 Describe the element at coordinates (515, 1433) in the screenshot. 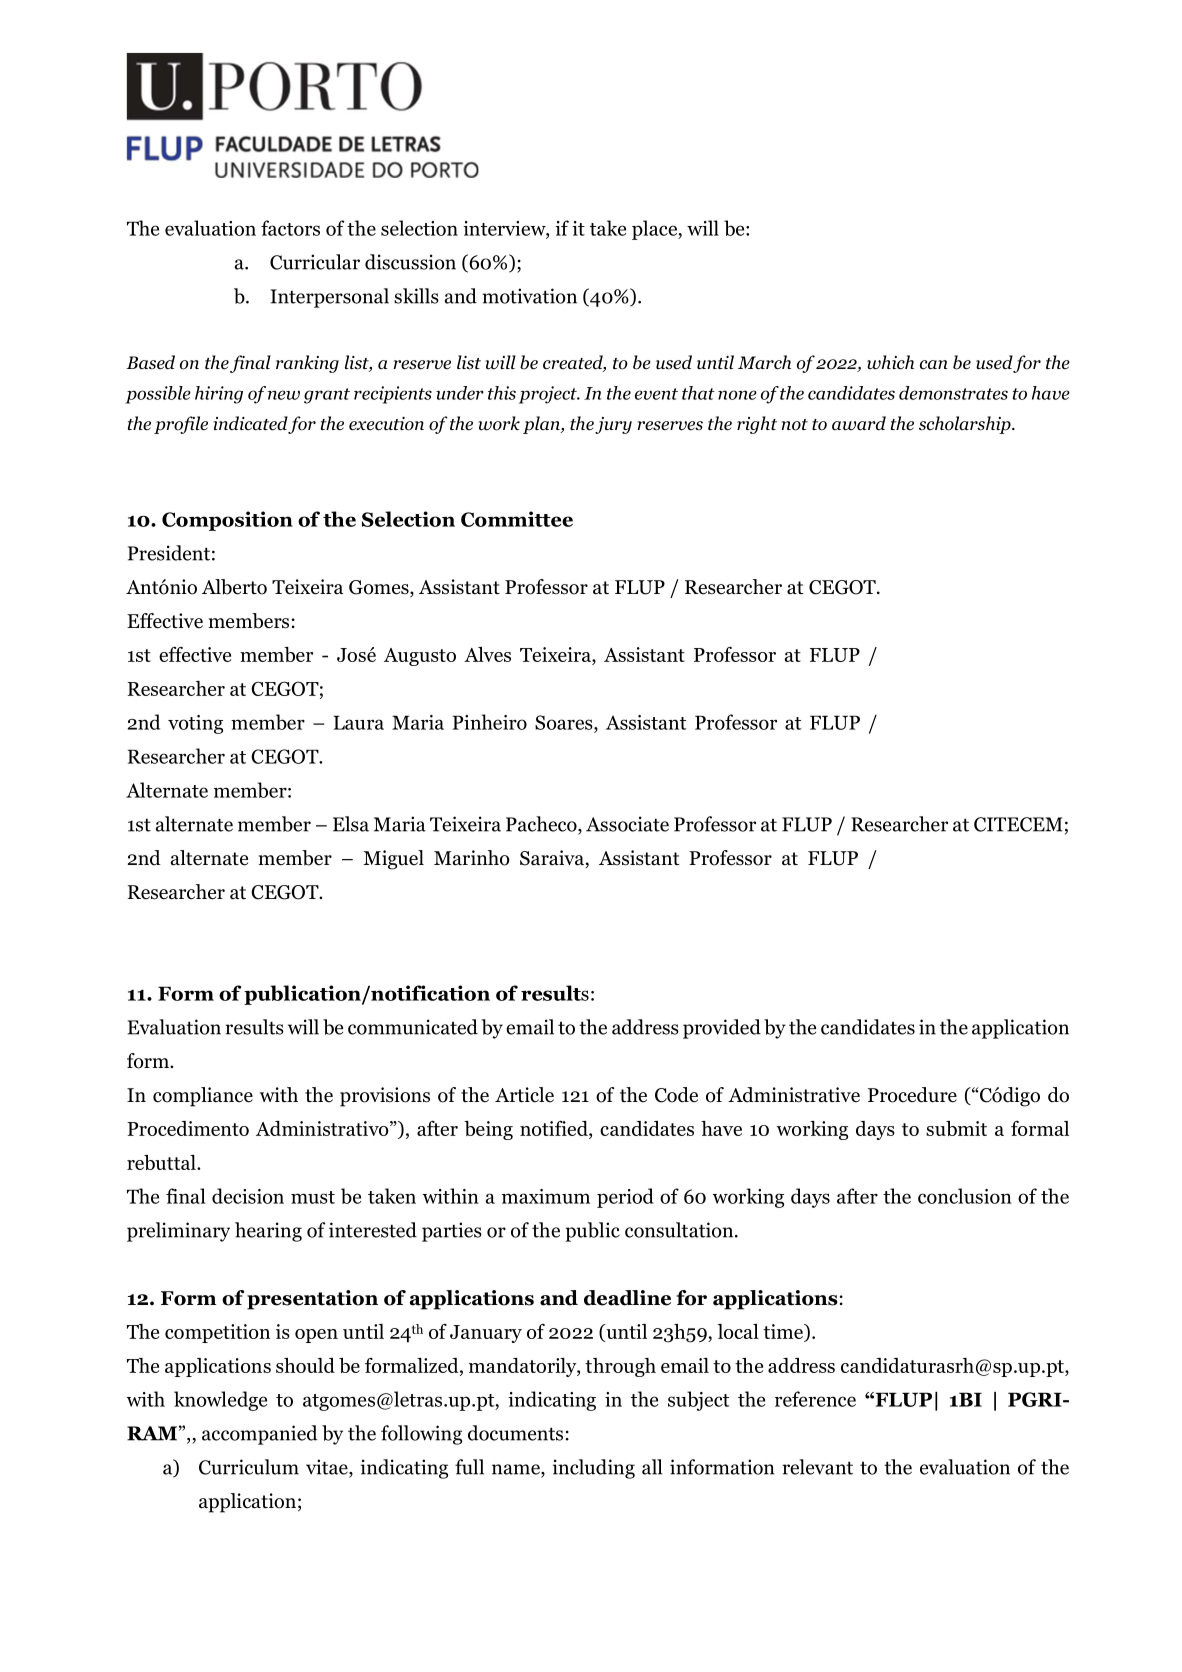

I see `documents` at that location.
